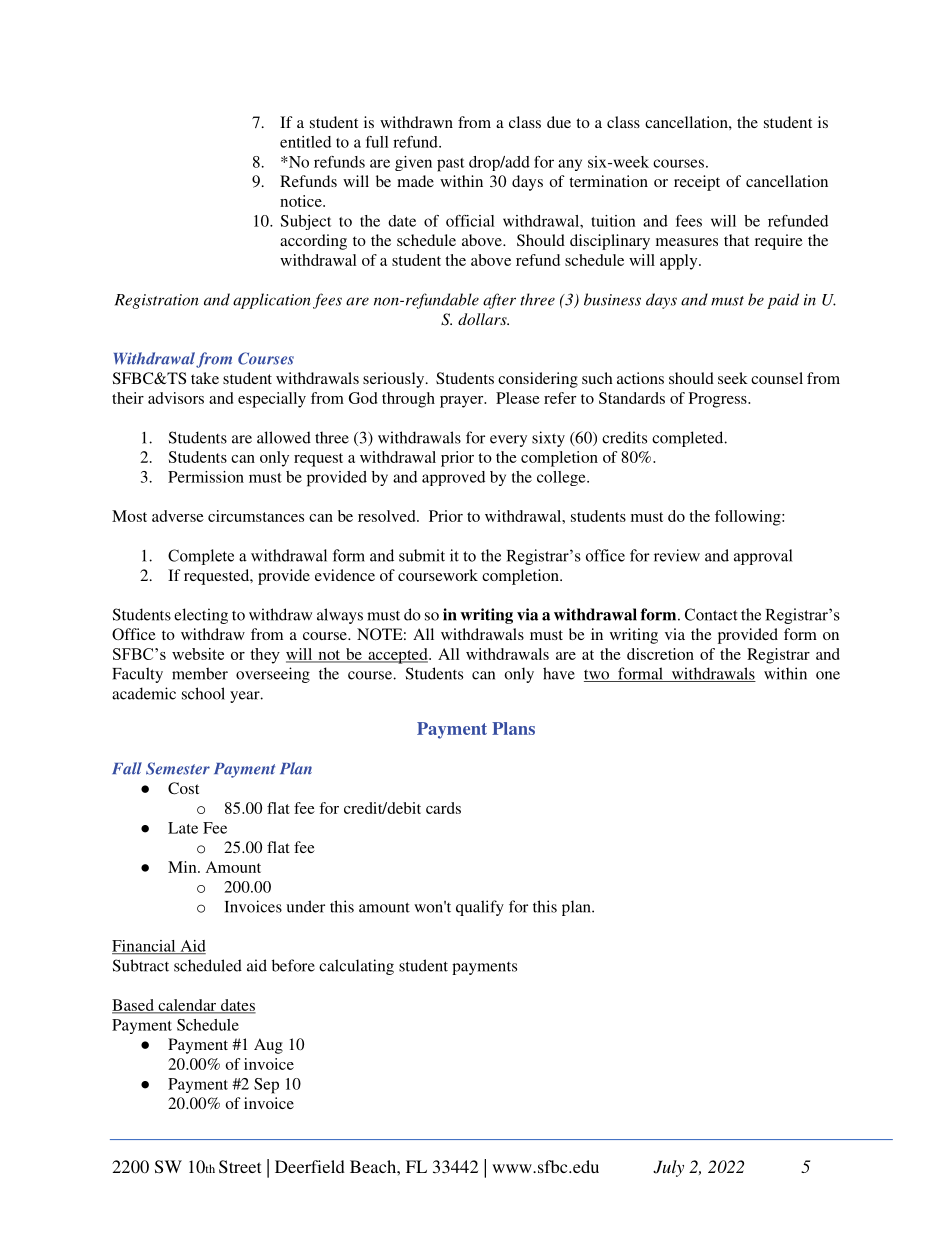 This page has width=952, height=1233. Describe the element at coordinates (828, 675) in the page. I see `one` at that location.
